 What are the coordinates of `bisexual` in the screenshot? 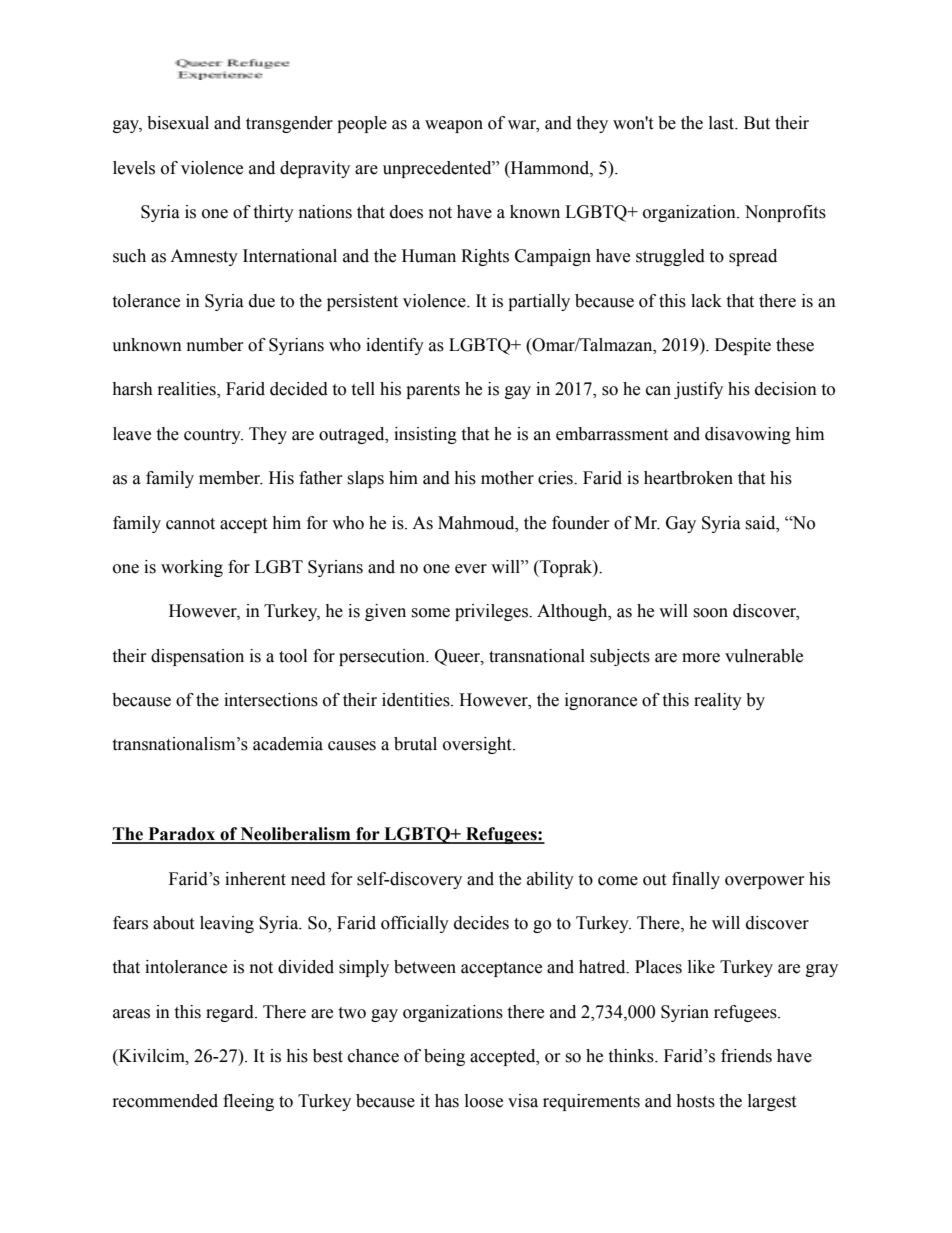 It's located at (178, 123).
